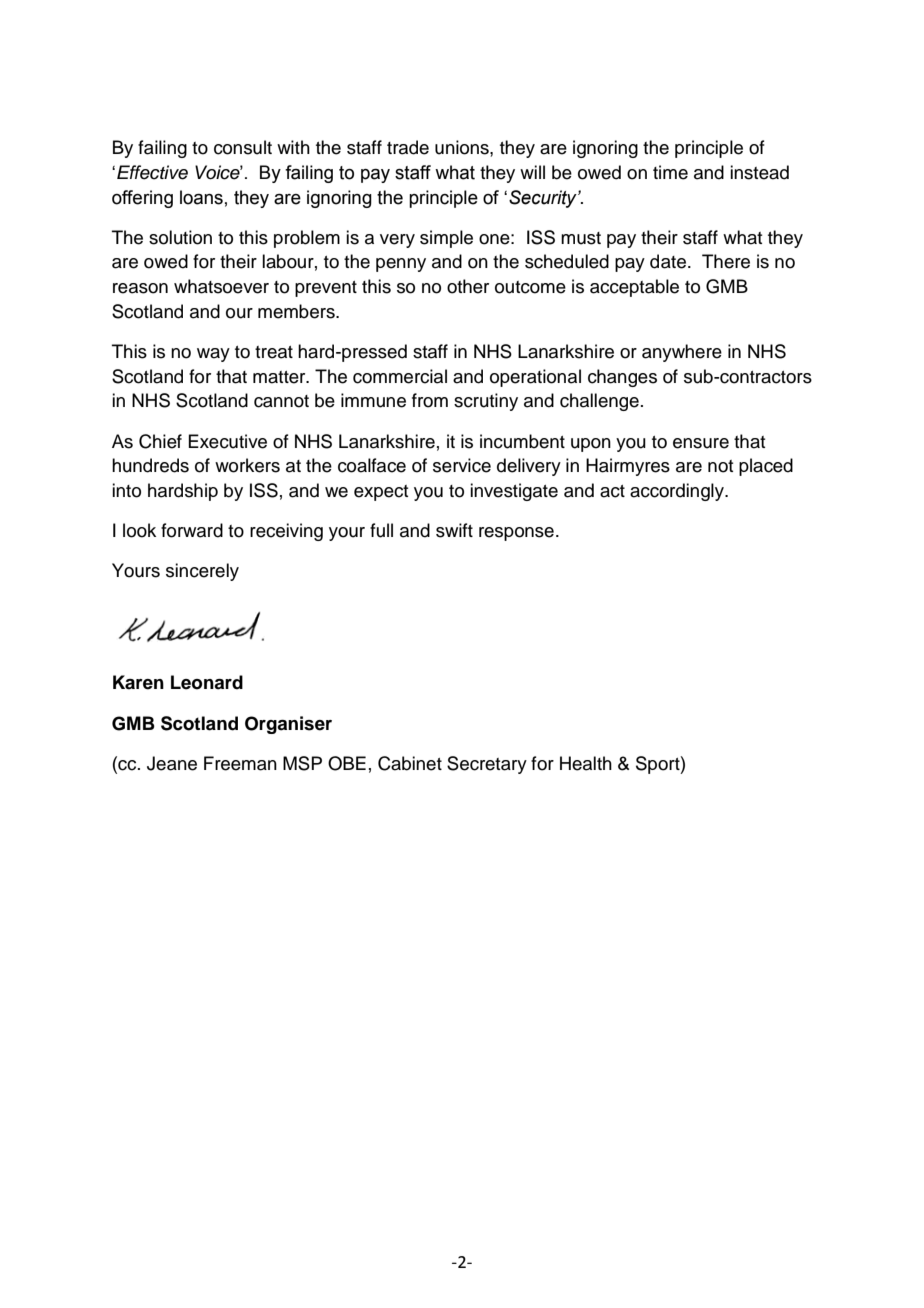  Describe the element at coordinates (408, 147) in the image. I see `trade` at that location.
